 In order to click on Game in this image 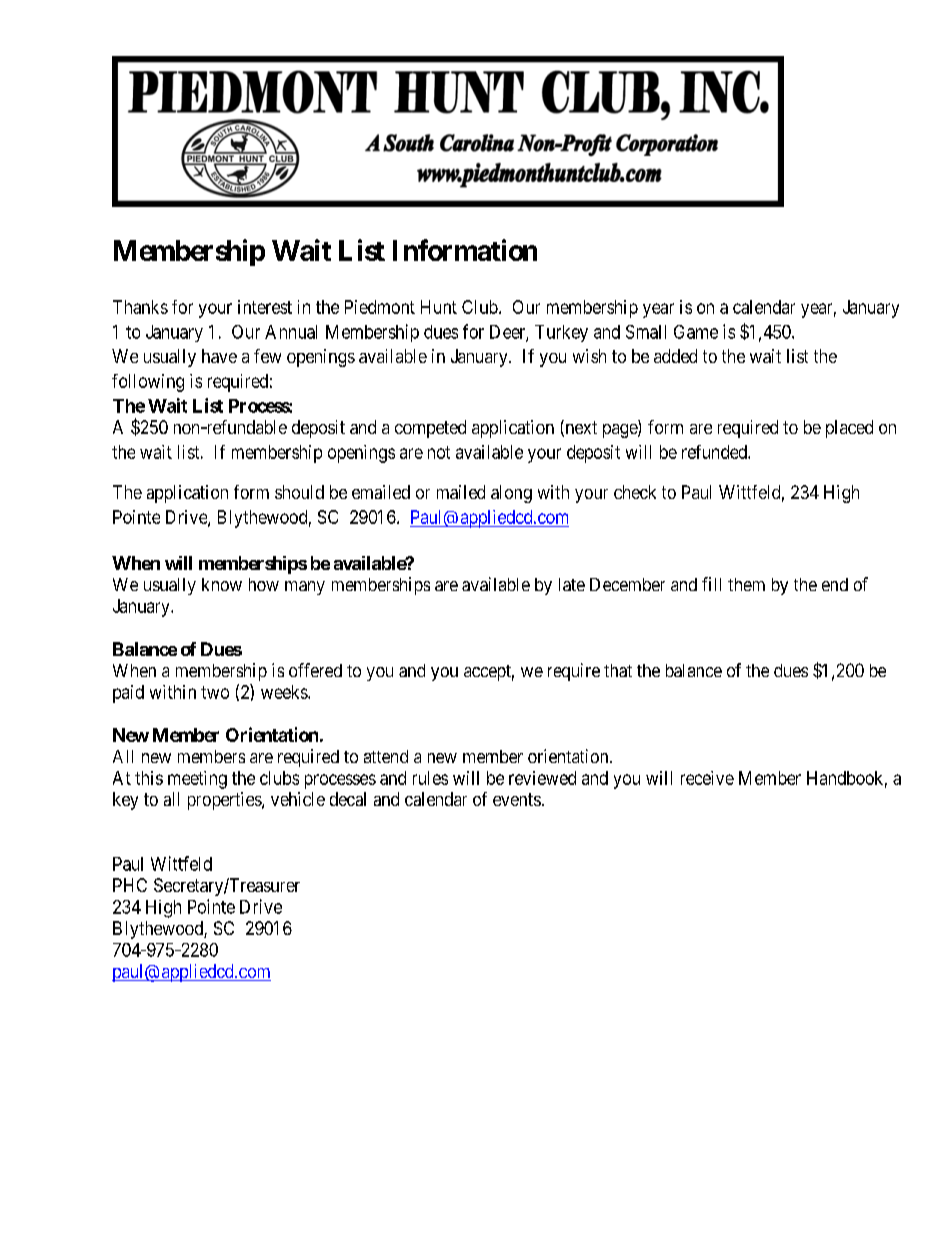, I will do `click(696, 332)`.
